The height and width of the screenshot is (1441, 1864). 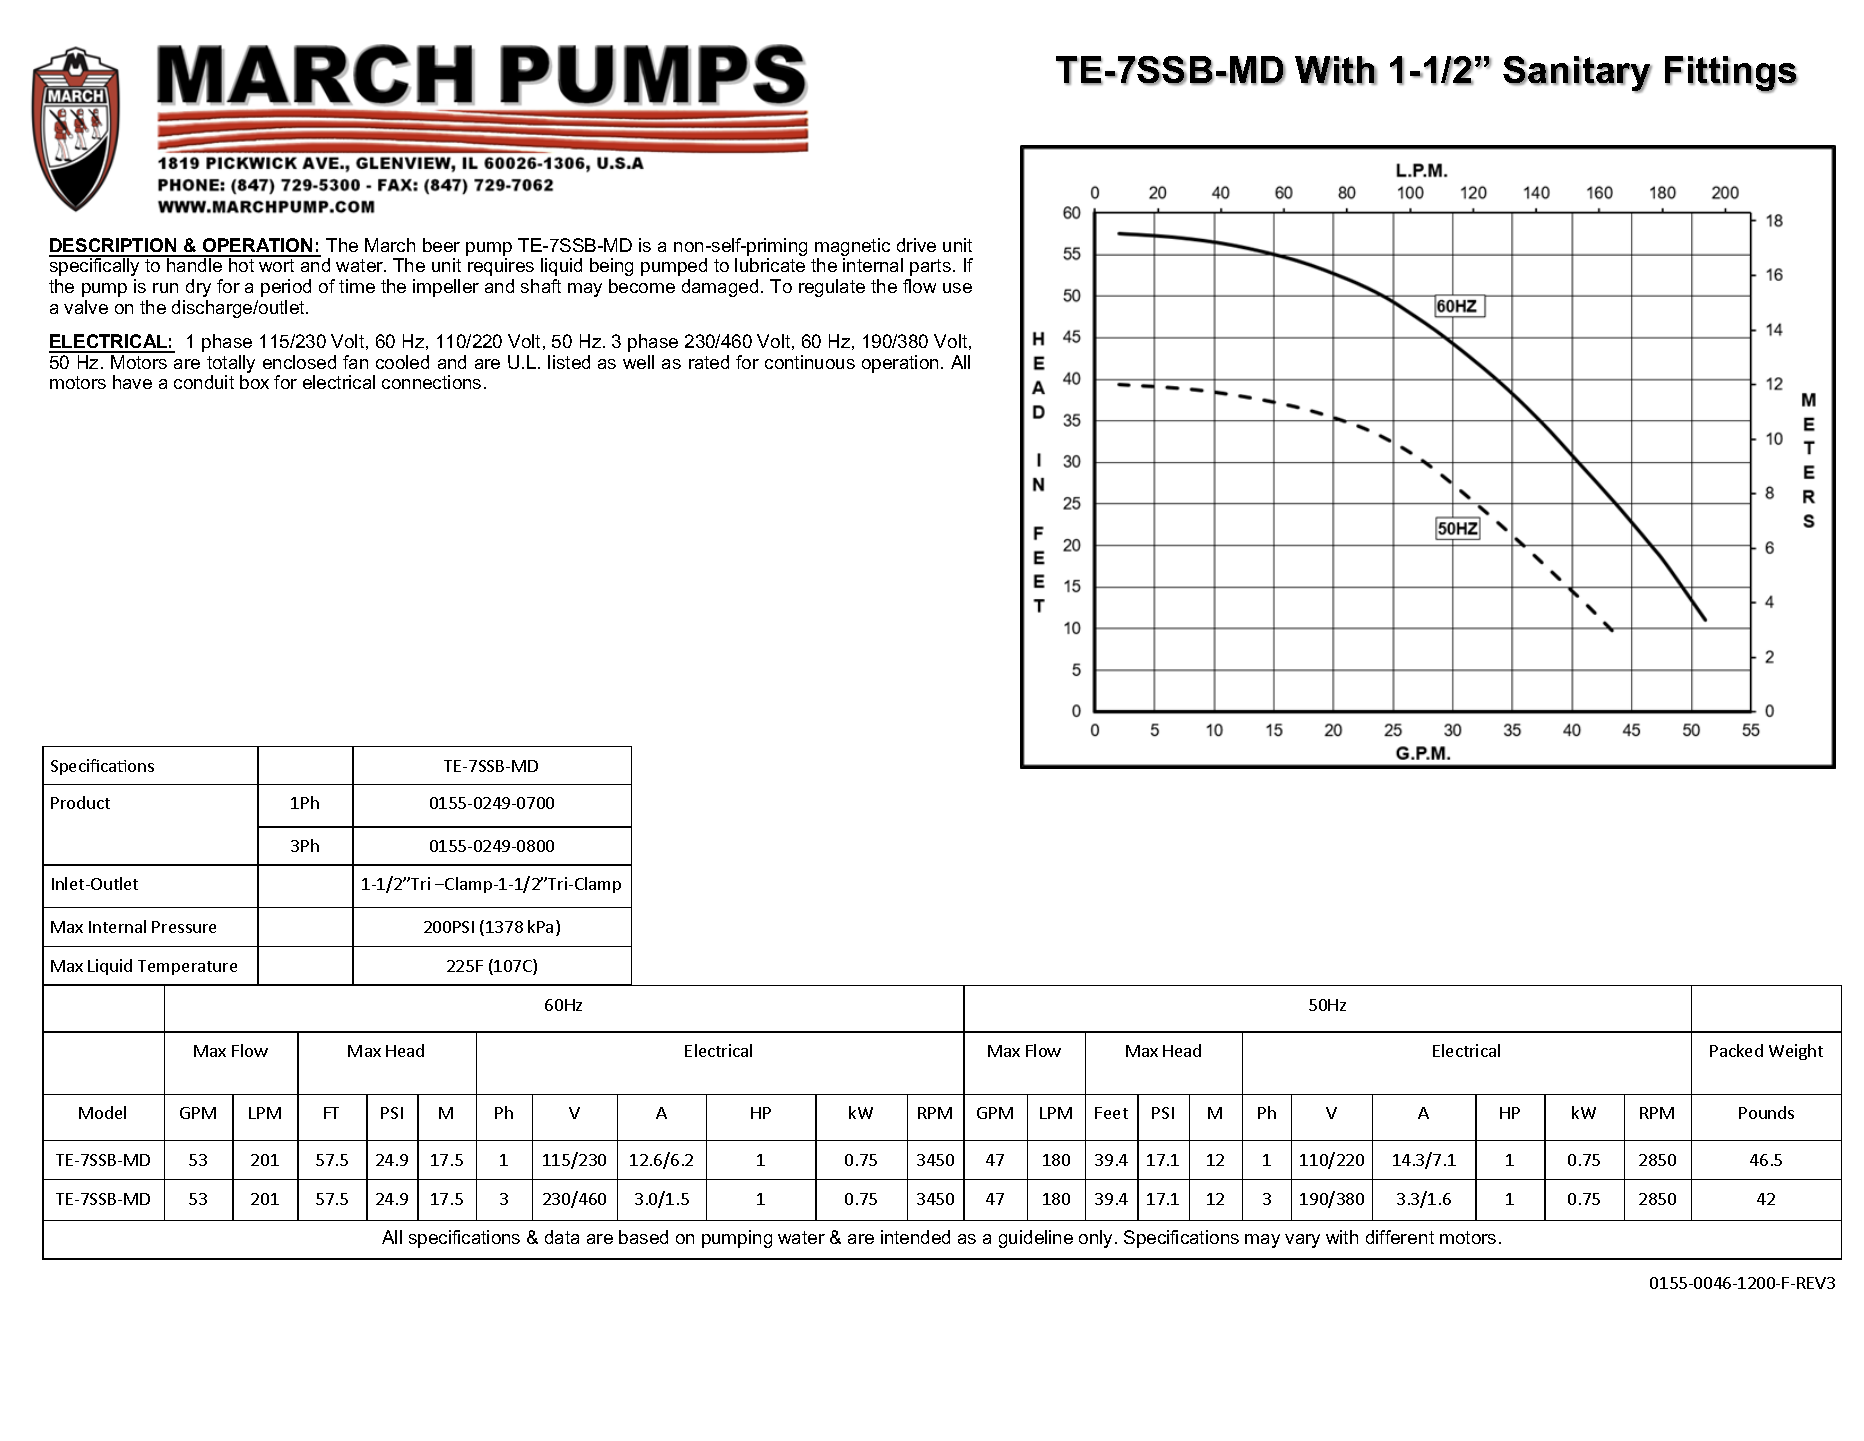 I want to click on Pressure, so click(x=184, y=927).
